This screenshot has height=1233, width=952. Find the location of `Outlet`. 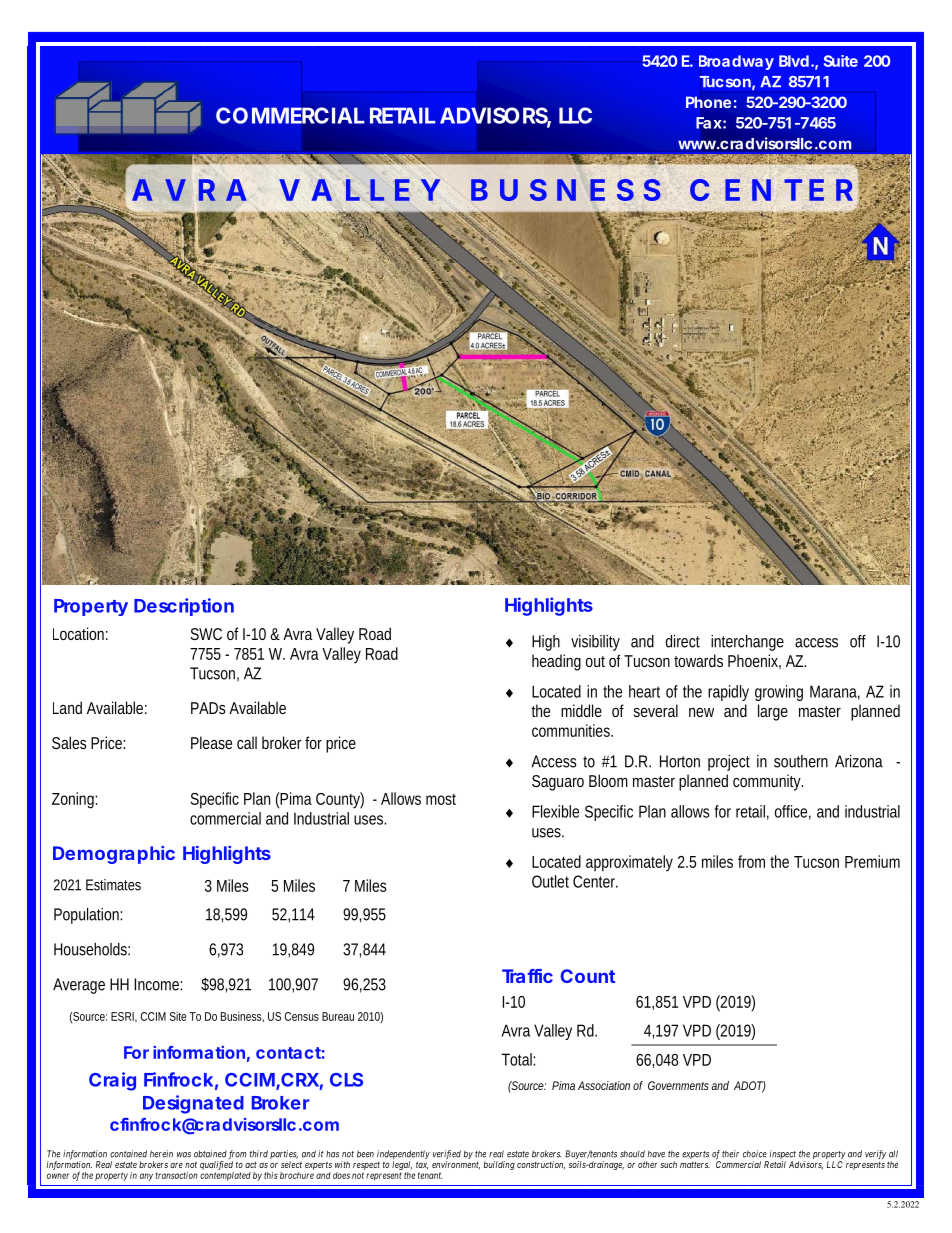

Outlet is located at coordinates (550, 881).
